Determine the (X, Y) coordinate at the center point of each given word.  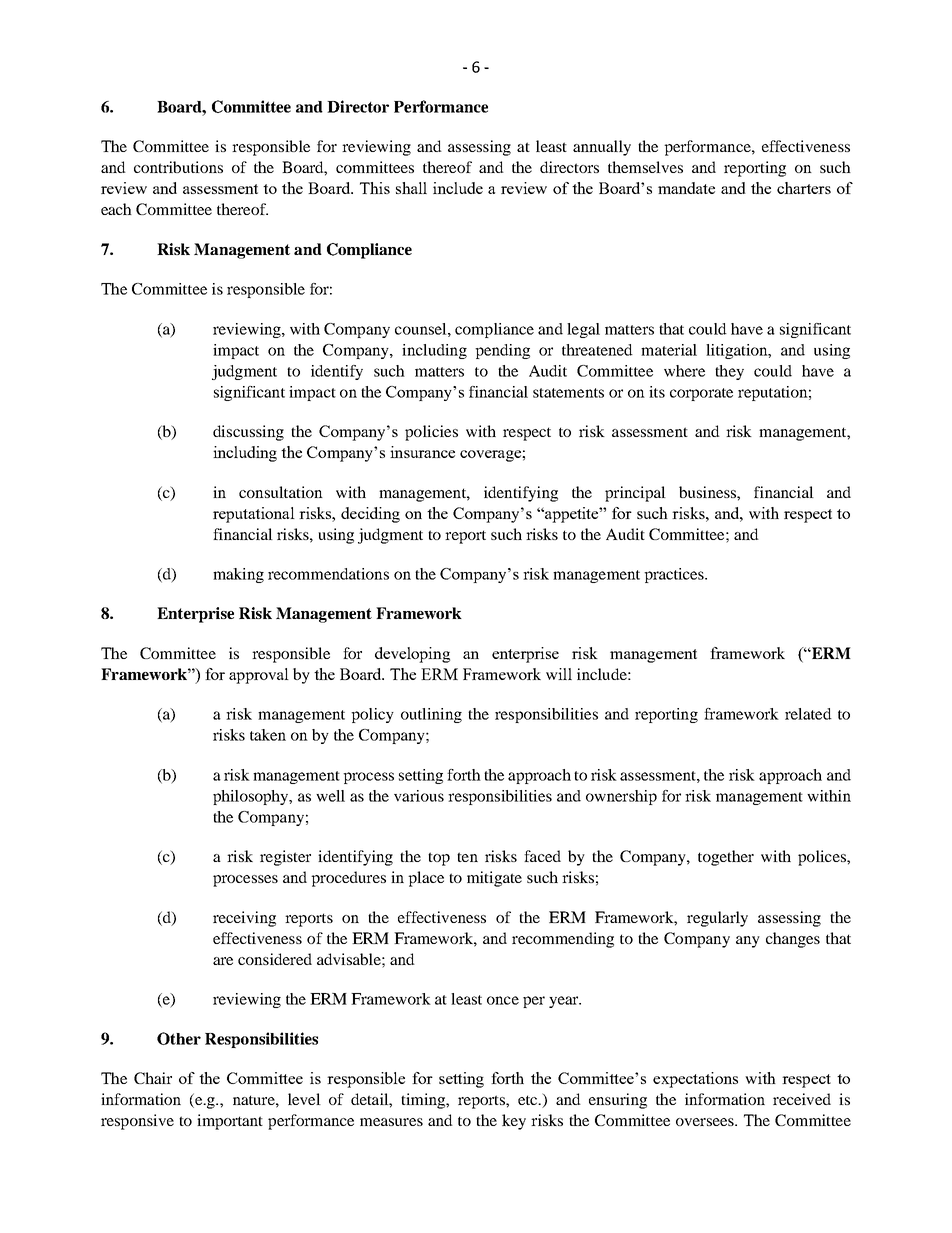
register (285, 858)
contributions (178, 167)
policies (431, 433)
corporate (701, 394)
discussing (248, 433)
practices (675, 575)
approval (259, 676)
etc (529, 1100)
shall (411, 188)
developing (412, 655)
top (439, 859)
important (230, 1122)
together (726, 858)
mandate (686, 188)
